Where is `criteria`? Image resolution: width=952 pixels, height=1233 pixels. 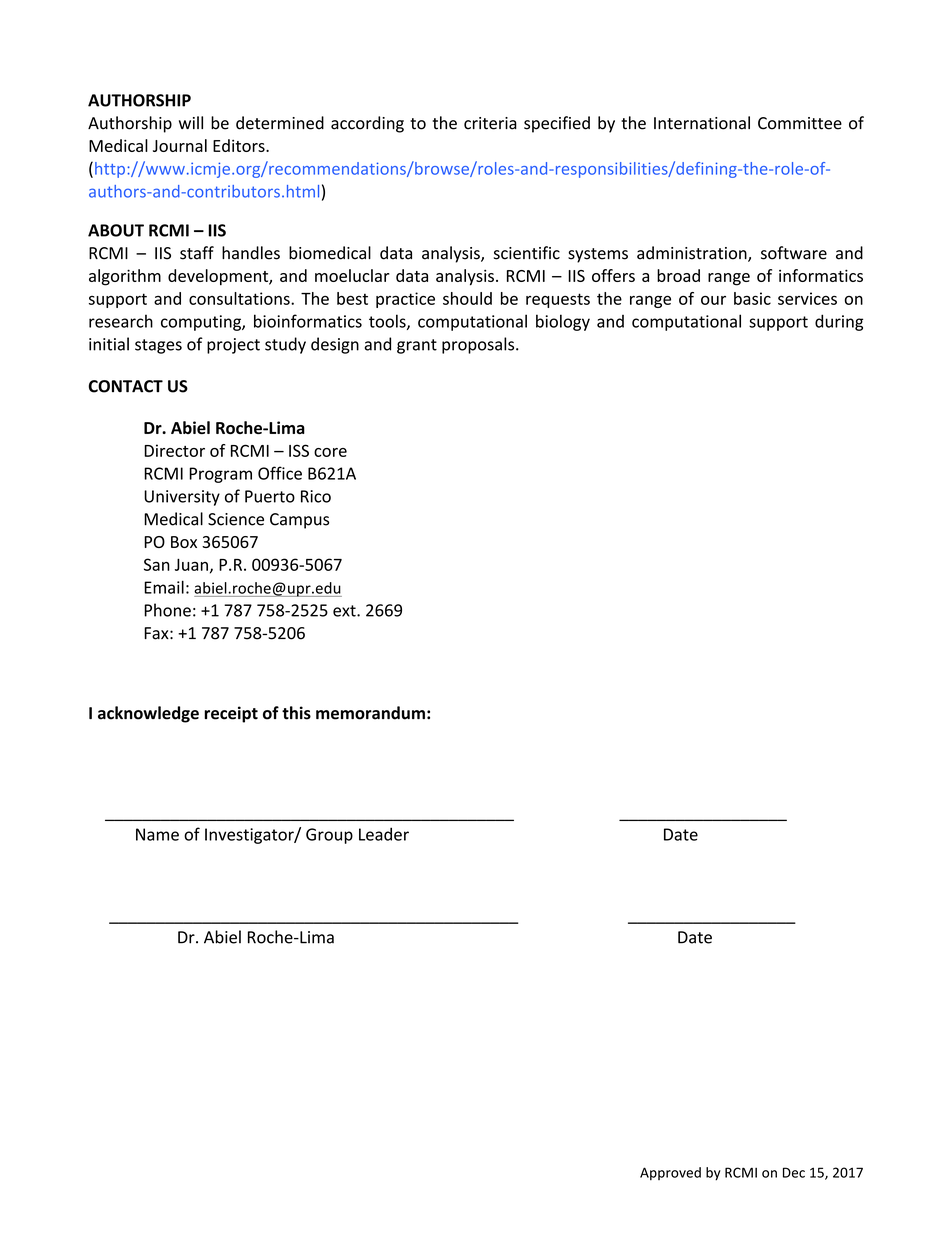 criteria is located at coordinates (490, 123).
